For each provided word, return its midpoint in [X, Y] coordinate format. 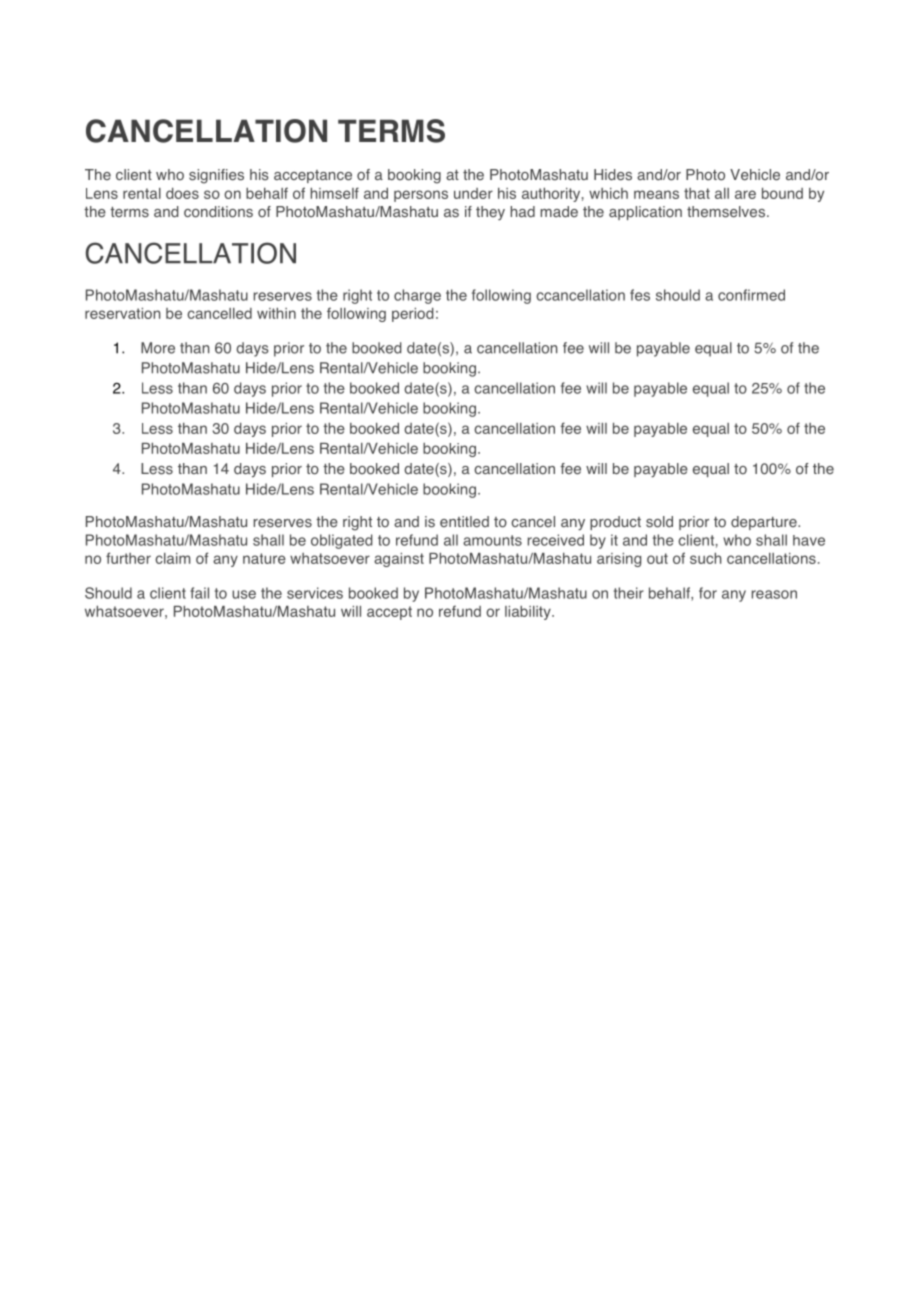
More [158, 348]
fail [199, 593]
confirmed [751, 295]
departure [765, 523]
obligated [341, 541]
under [473, 193]
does [182, 193]
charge [417, 296]
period [412, 315]
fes [640, 295]
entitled [464, 522]
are [745, 194]
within [276, 313]
